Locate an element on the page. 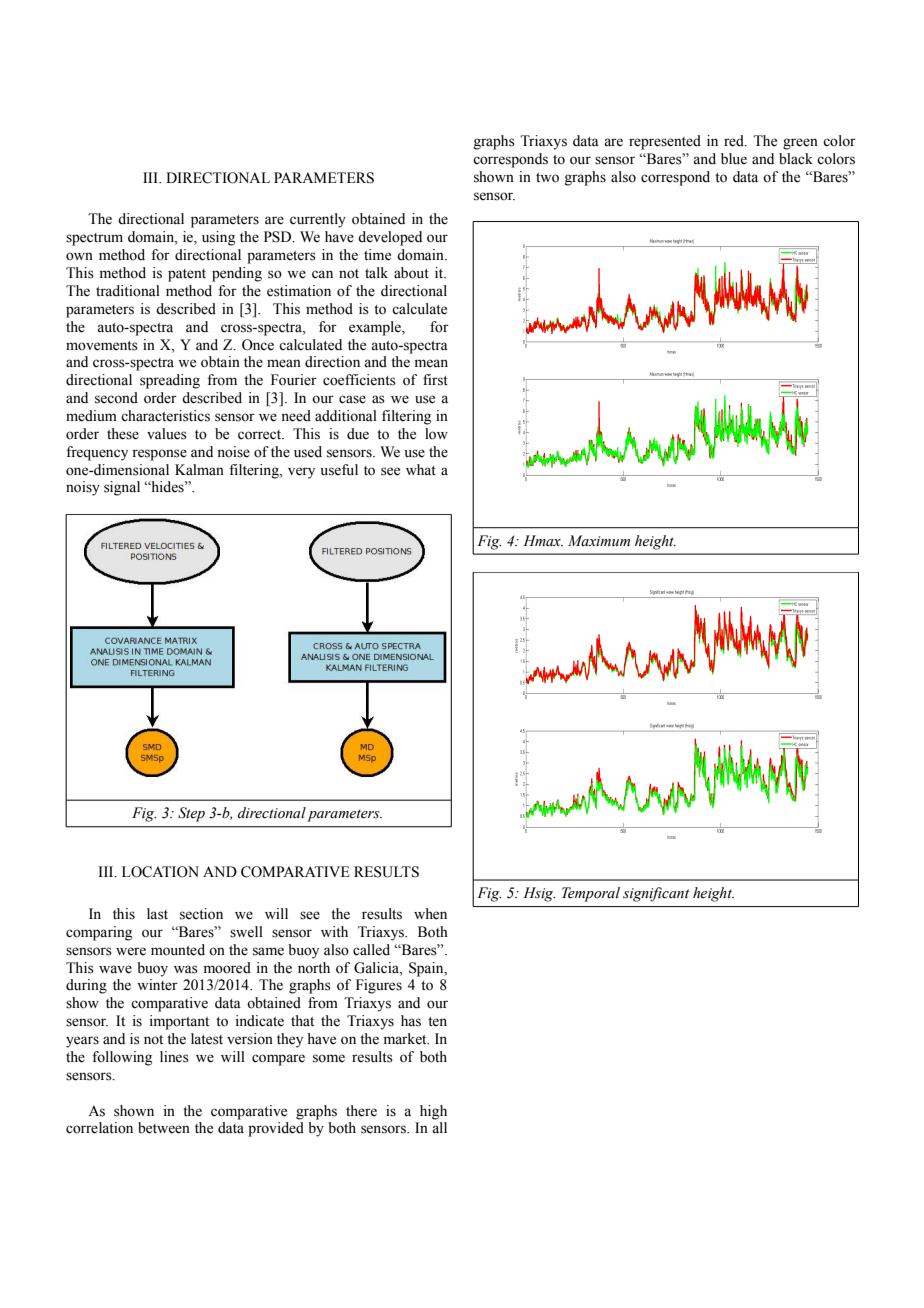 Image resolution: width=924 pixels, height=1308 pixels. when is located at coordinates (430, 914).
